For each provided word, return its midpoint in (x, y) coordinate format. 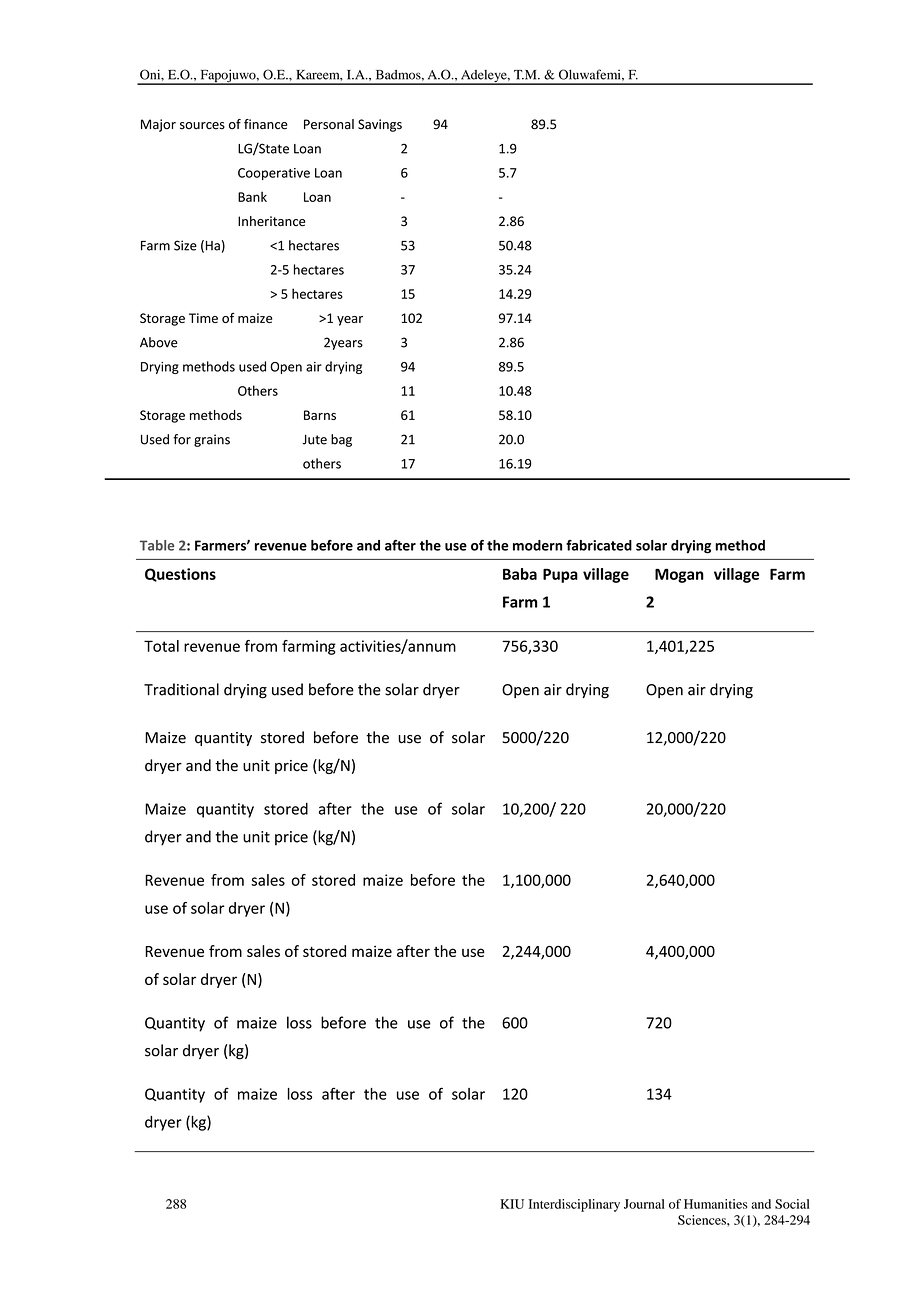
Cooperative (274, 174)
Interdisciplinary (574, 1205)
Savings (380, 125)
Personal (329, 124)
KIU (512, 1204)
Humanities (715, 1204)
